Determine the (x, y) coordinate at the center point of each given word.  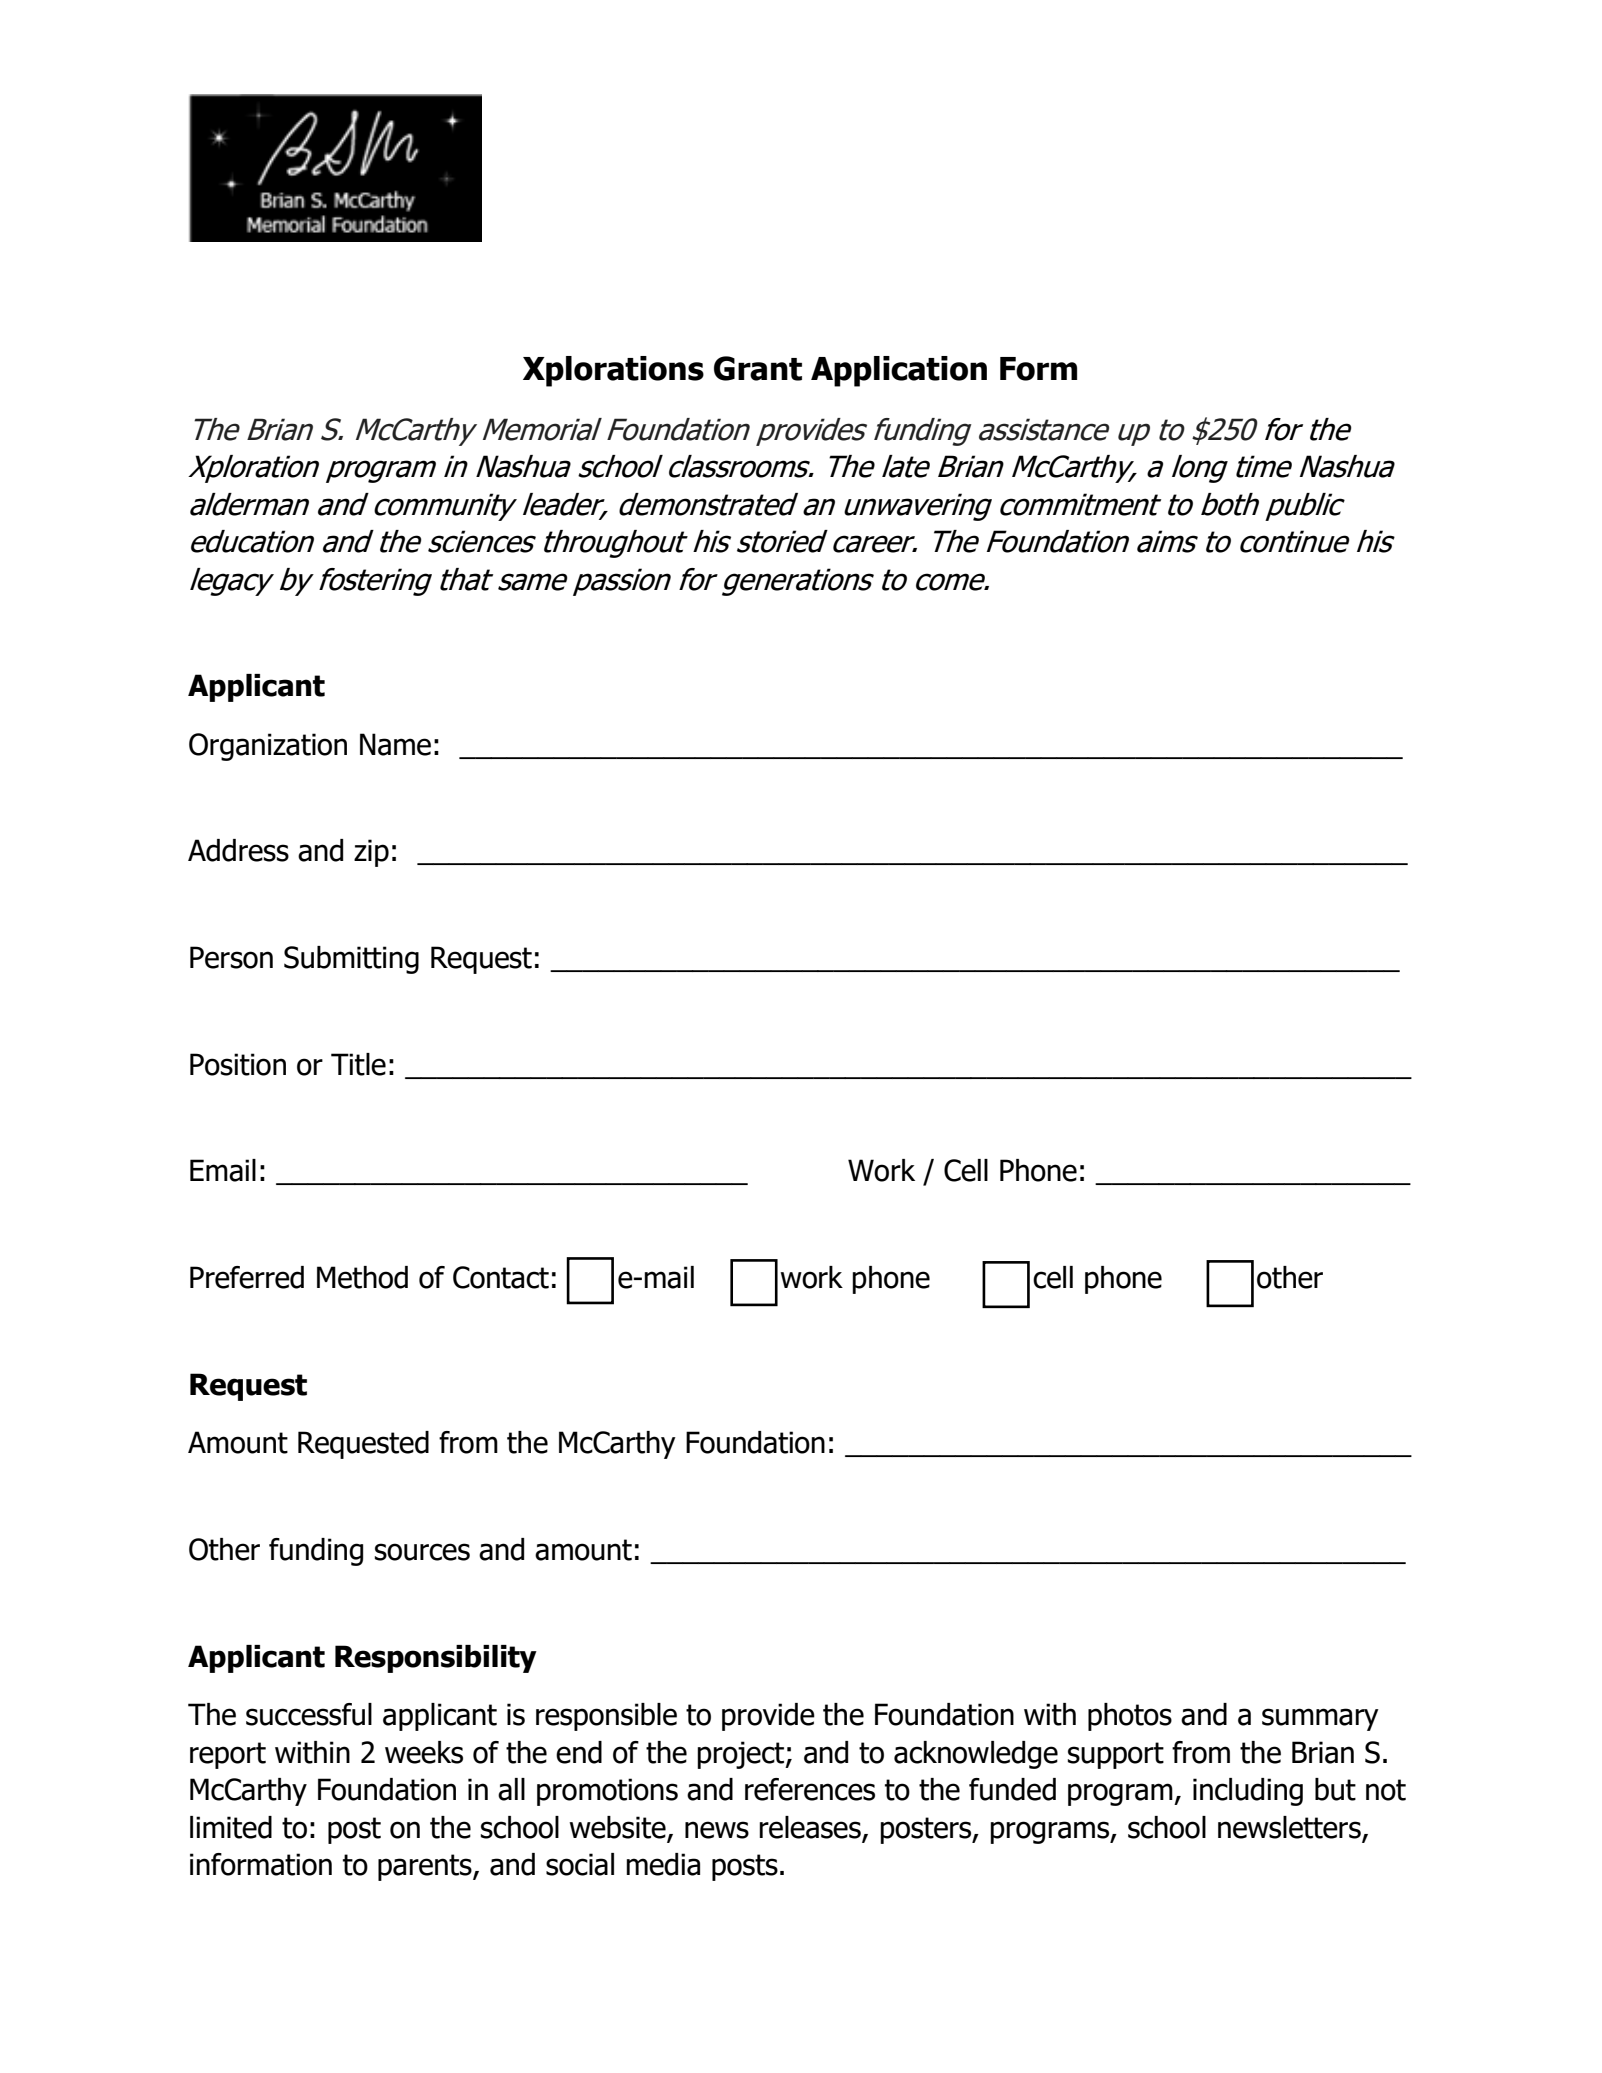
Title (358, 1064)
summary (1320, 1719)
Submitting (351, 960)
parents (426, 1867)
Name (395, 744)
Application (899, 371)
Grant (758, 368)
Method (362, 1277)
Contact (501, 1277)
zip (371, 853)
